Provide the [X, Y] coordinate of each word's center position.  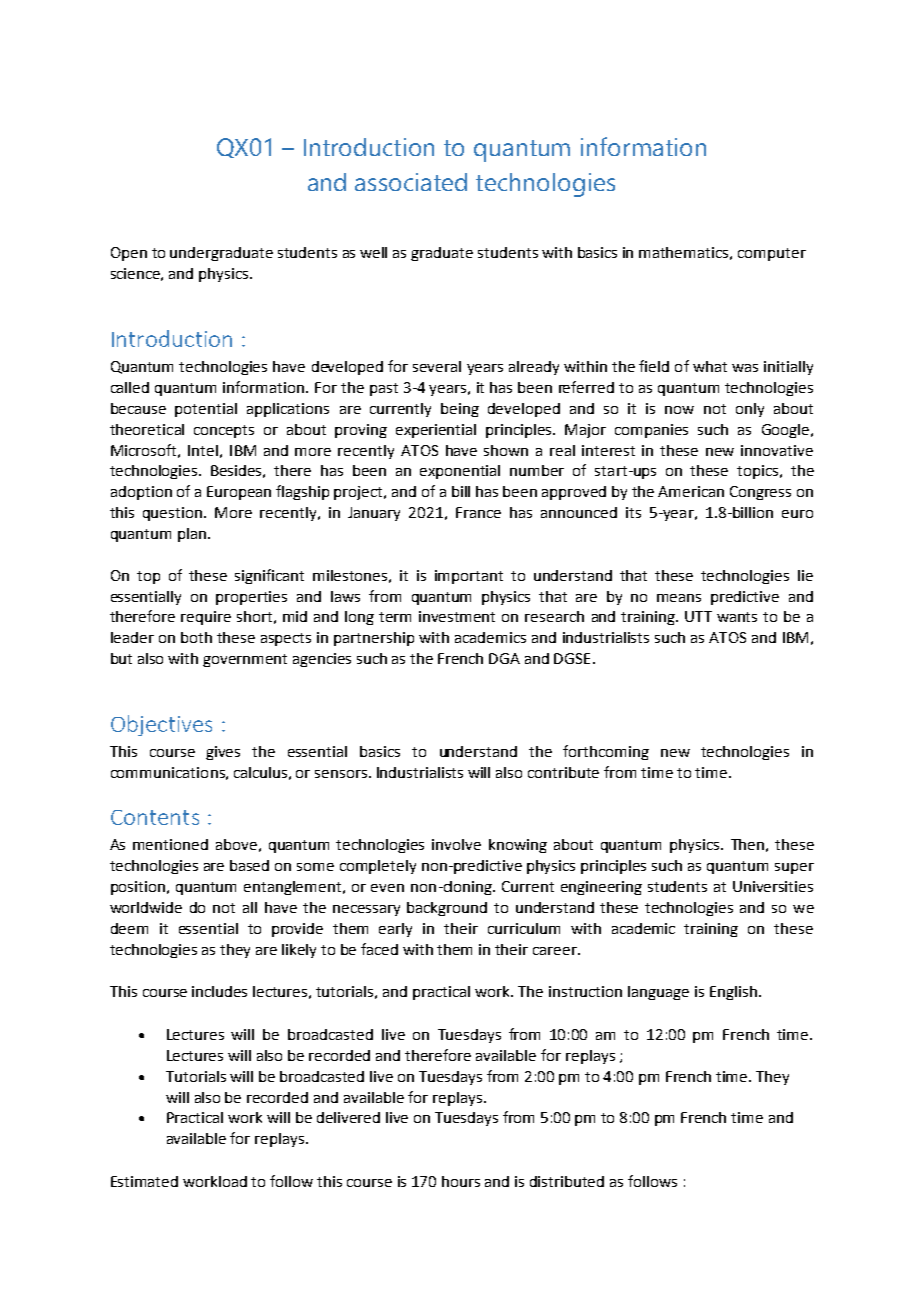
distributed [567, 1181]
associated [411, 182]
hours [461, 1181]
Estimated [144, 1181]
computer [772, 254]
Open [129, 254]
